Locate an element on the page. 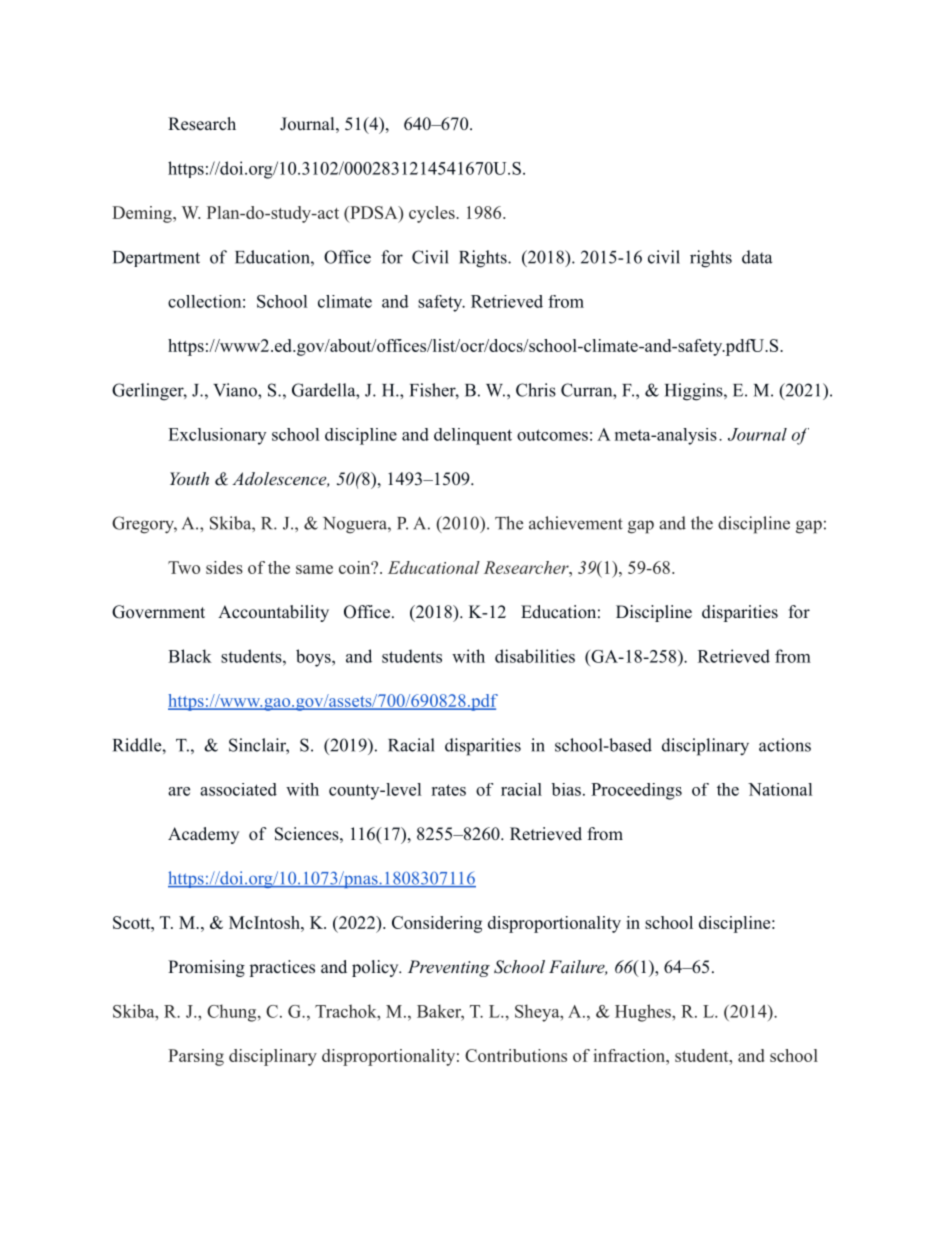  data is located at coordinates (757, 257).
